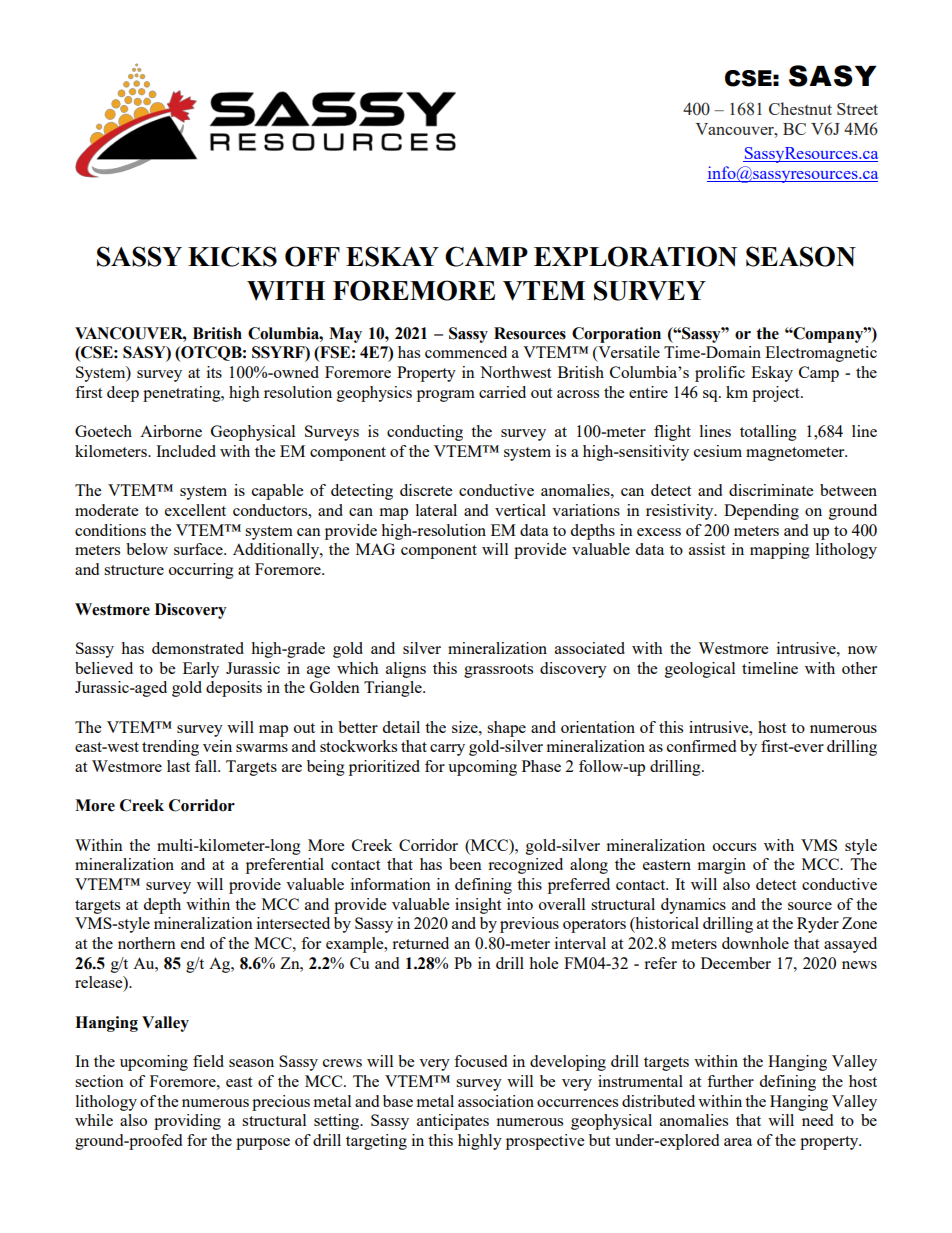 The width and height of the image is (952, 1233). I want to click on Street, so click(857, 109).
